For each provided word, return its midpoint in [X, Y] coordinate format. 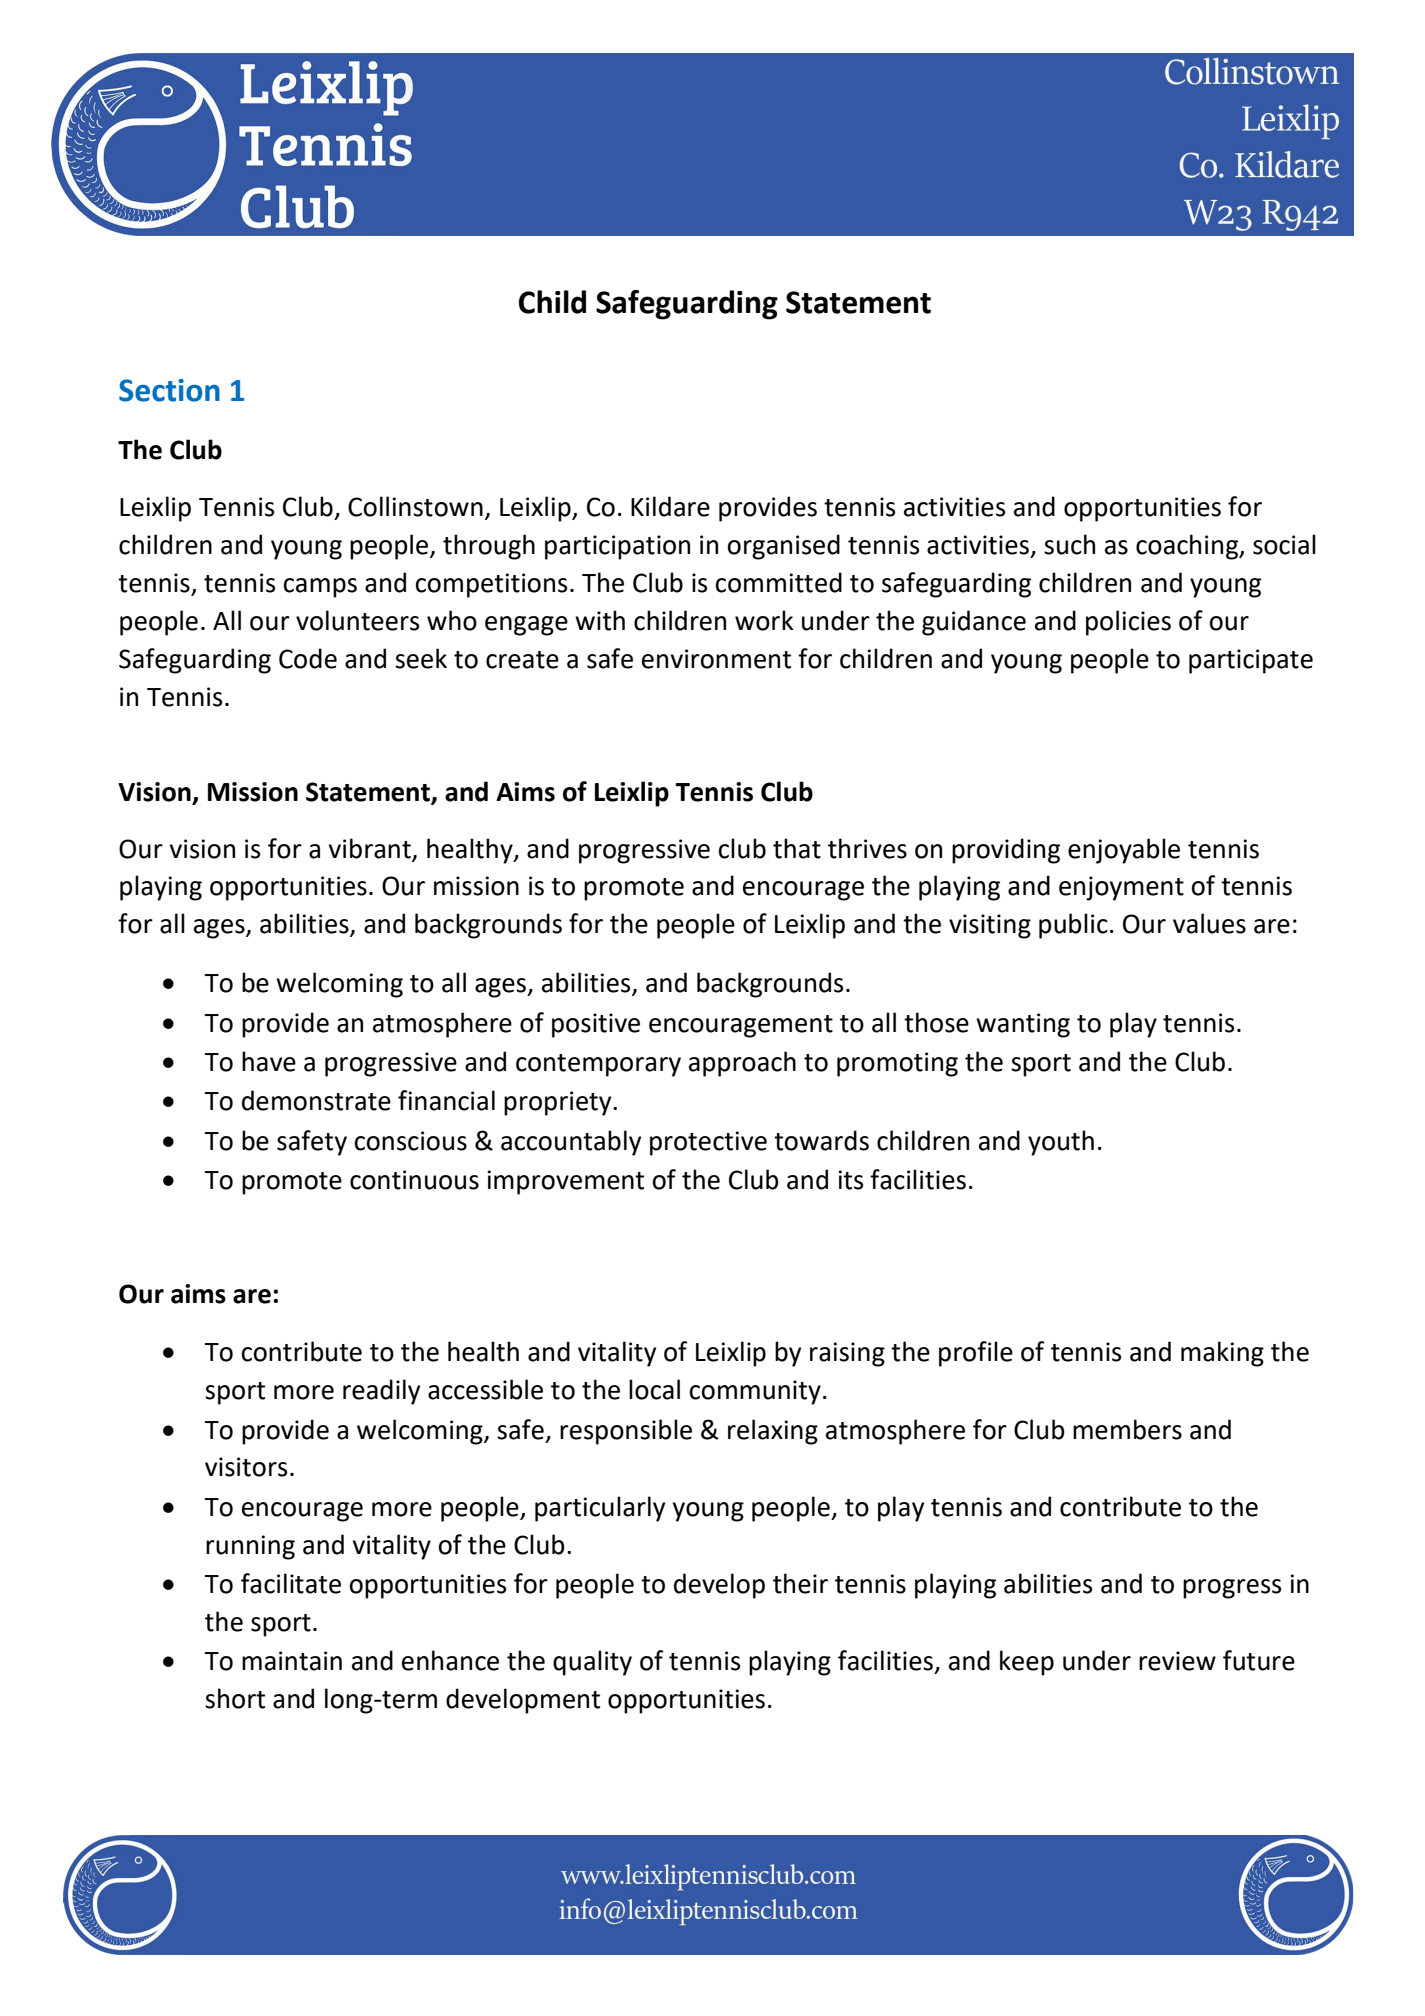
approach [742, 1064]
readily [381, 1392]
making [1222, 1354]
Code [308, 658]
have [269, 1061]
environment [716, 659]
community [755, 1392]
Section [169, 390]
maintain [292, 1661]
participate [1251, 661]
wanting [1023, 1025]
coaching [1188, 547]
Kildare [670, 506]
